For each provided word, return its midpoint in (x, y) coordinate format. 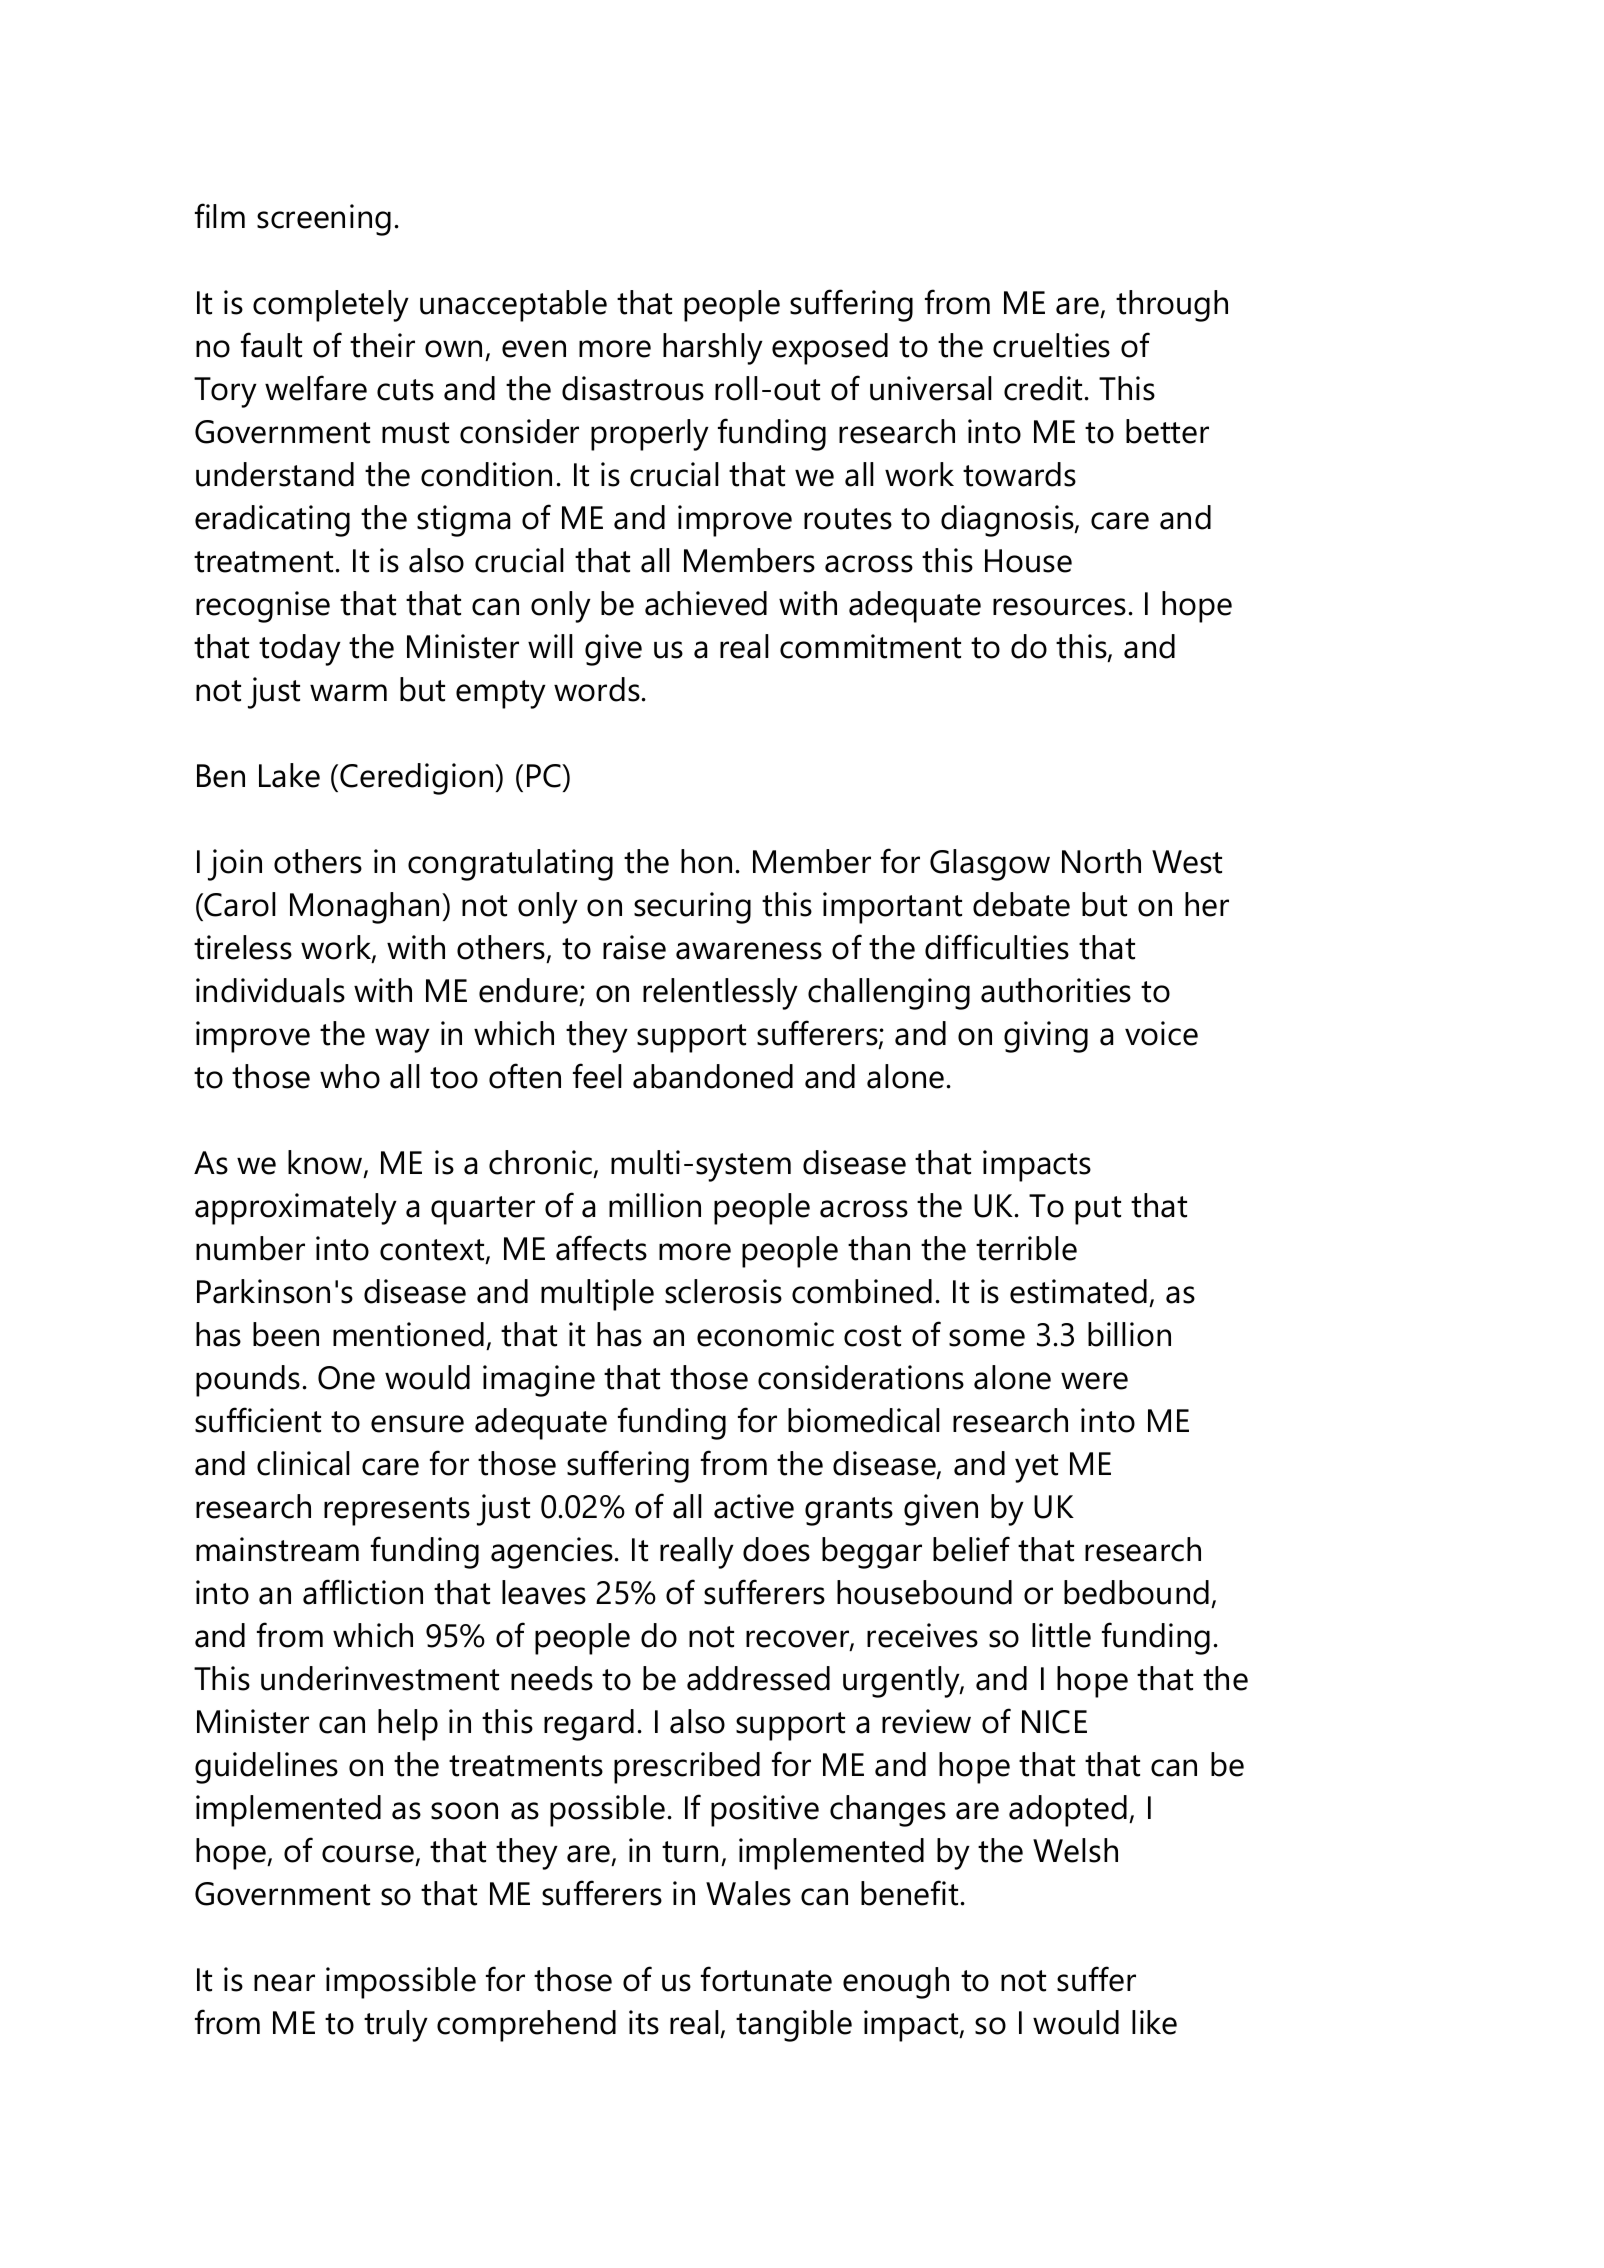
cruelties (1051, 345)
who (350, 1076)
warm (348, 693)
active (754, 1506)
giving (1046, 1037)
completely (331, 306)
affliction (363, 1592)
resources (1059, 607)
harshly (713, 349)
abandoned (713, 1076)
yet (1036, 1468)
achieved (706, 603)
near (284, 1983)
